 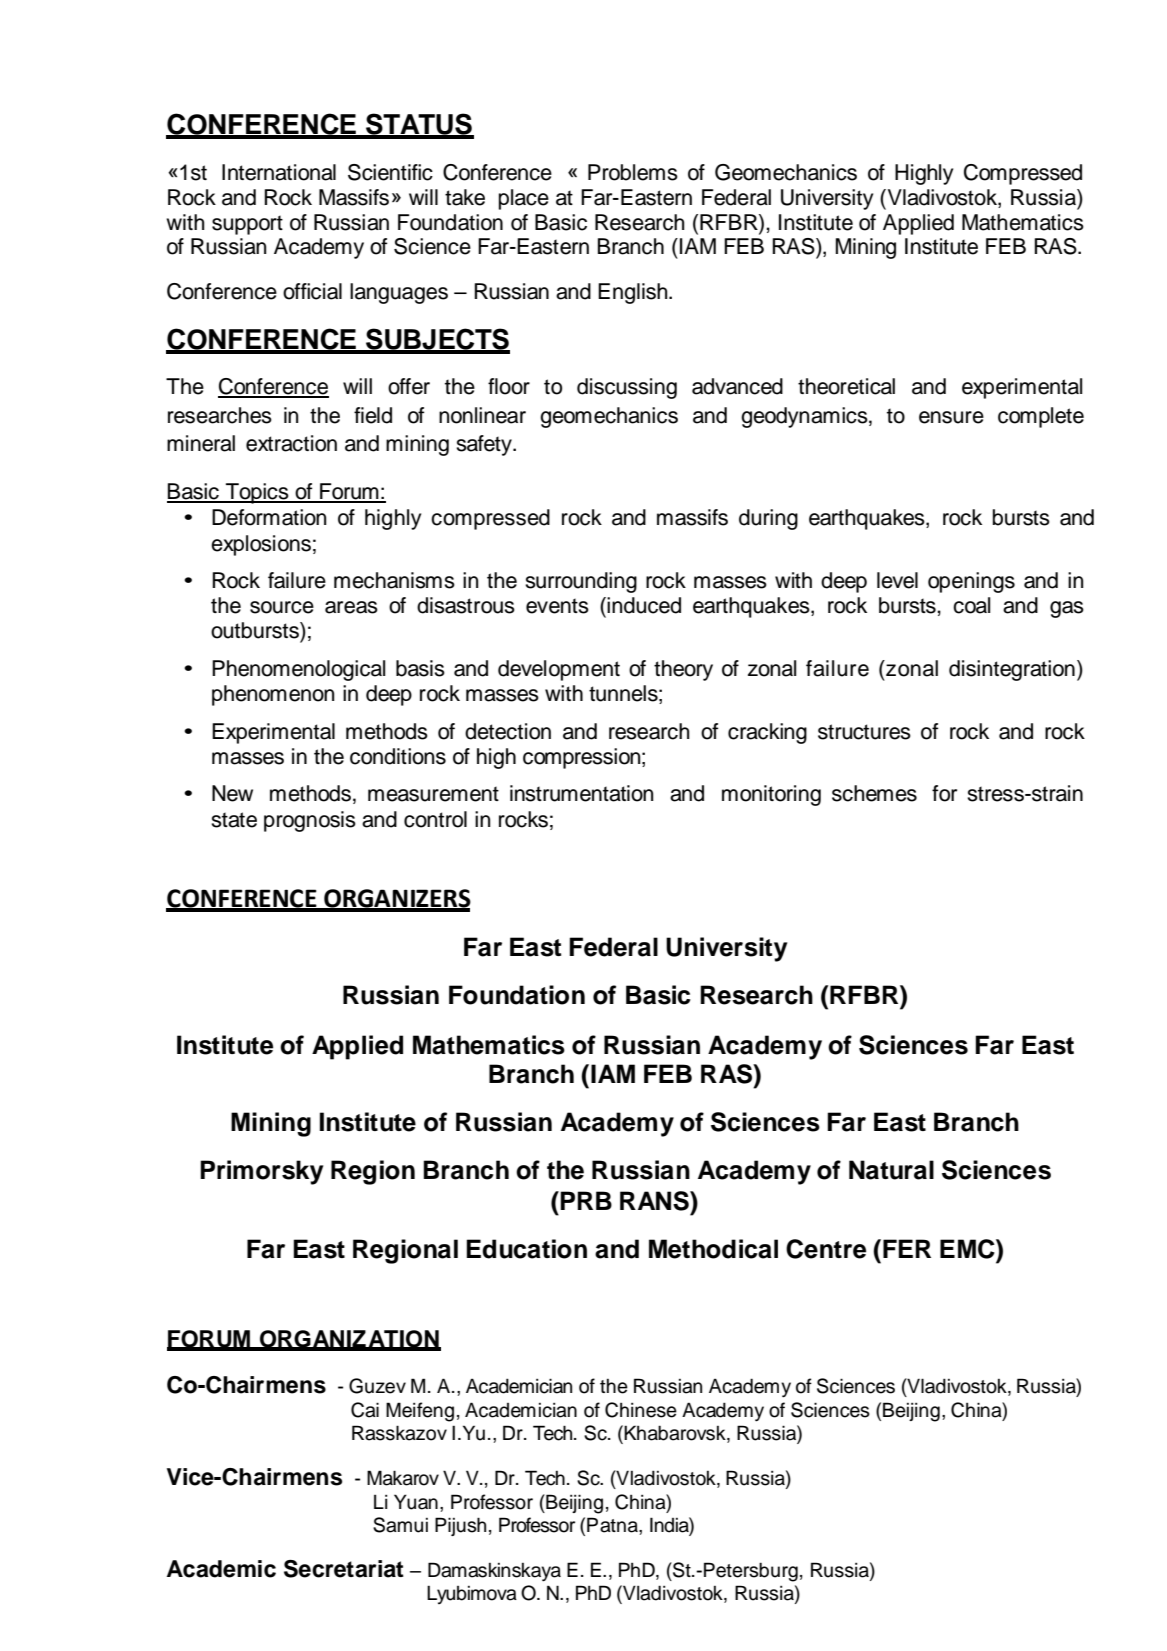 I want to click on theoretical, so click(x=846, y=386).
